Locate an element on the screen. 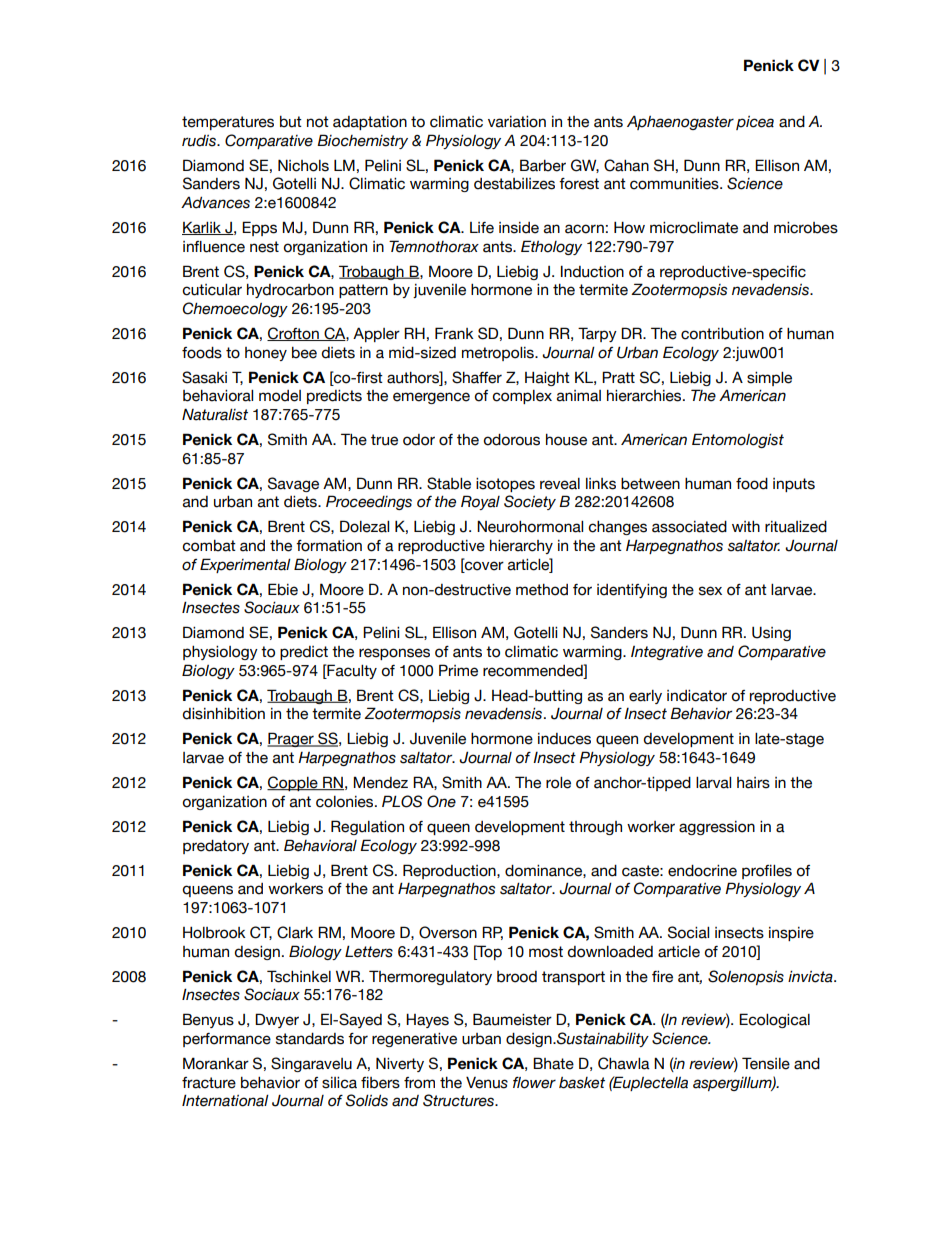  sex is located at coordinates (710, 591).
